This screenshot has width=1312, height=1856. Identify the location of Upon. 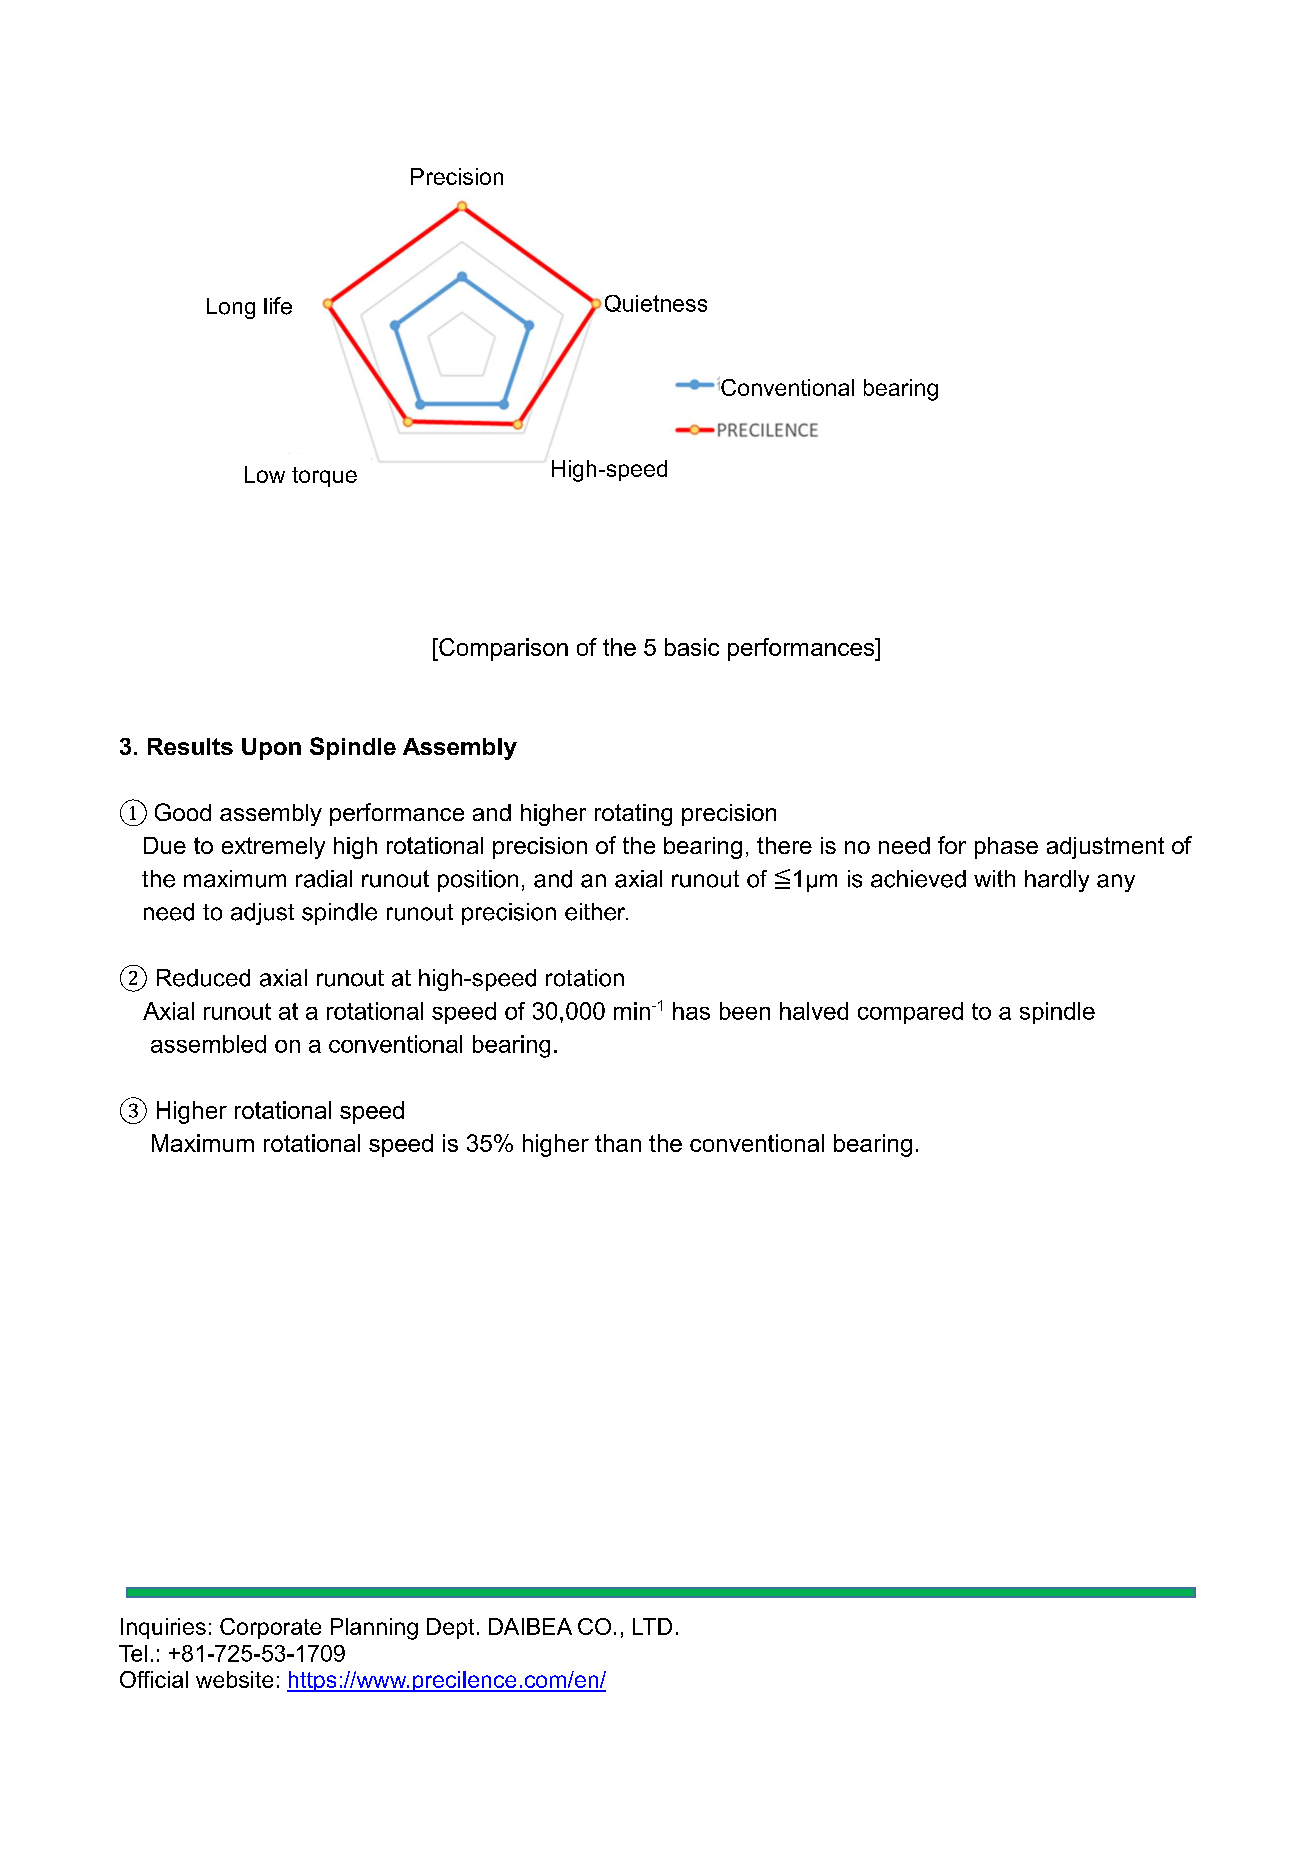
(271, 749).
